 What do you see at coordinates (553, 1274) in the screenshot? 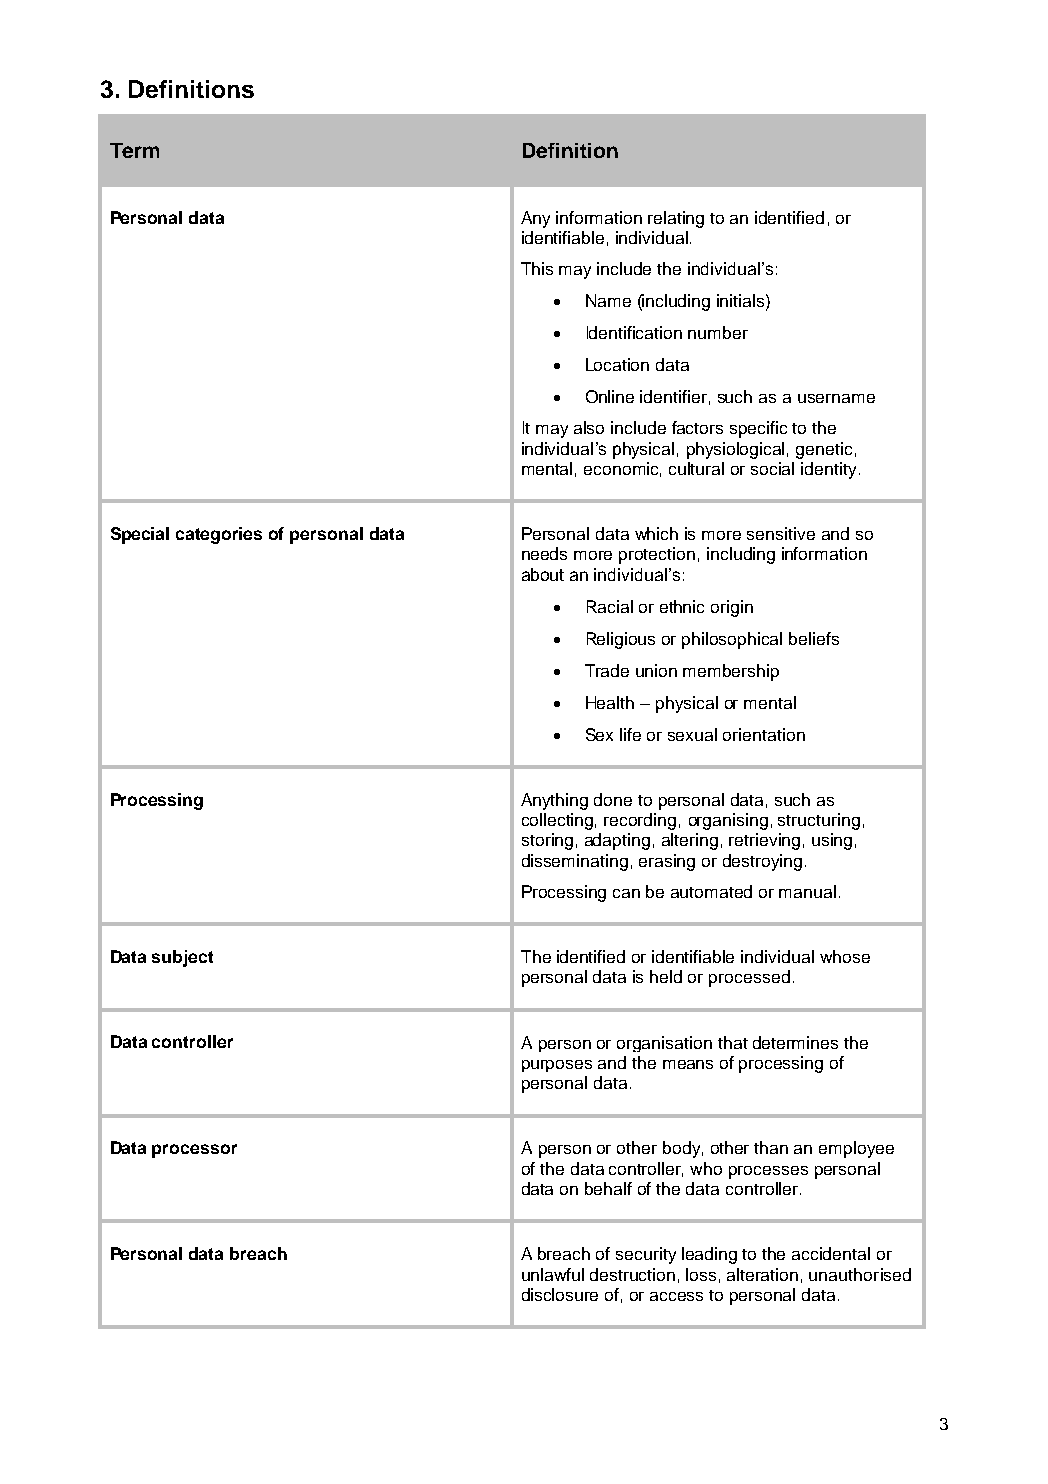
I see `unlawful` at bounding box center [553, 1274].
